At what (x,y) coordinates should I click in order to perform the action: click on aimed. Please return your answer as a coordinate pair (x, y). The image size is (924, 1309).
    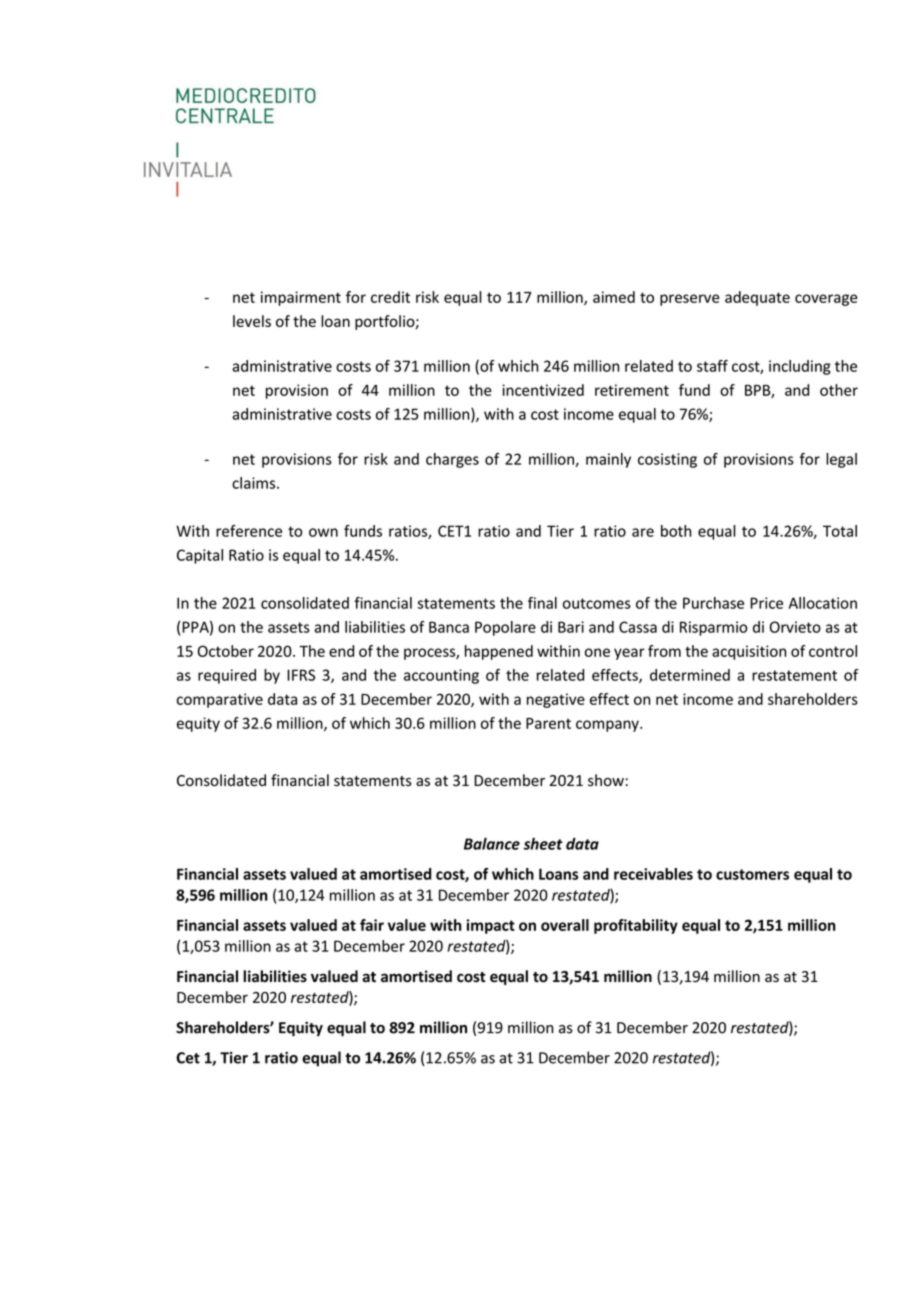
    Looking at the image, I should click on (614, 297).
